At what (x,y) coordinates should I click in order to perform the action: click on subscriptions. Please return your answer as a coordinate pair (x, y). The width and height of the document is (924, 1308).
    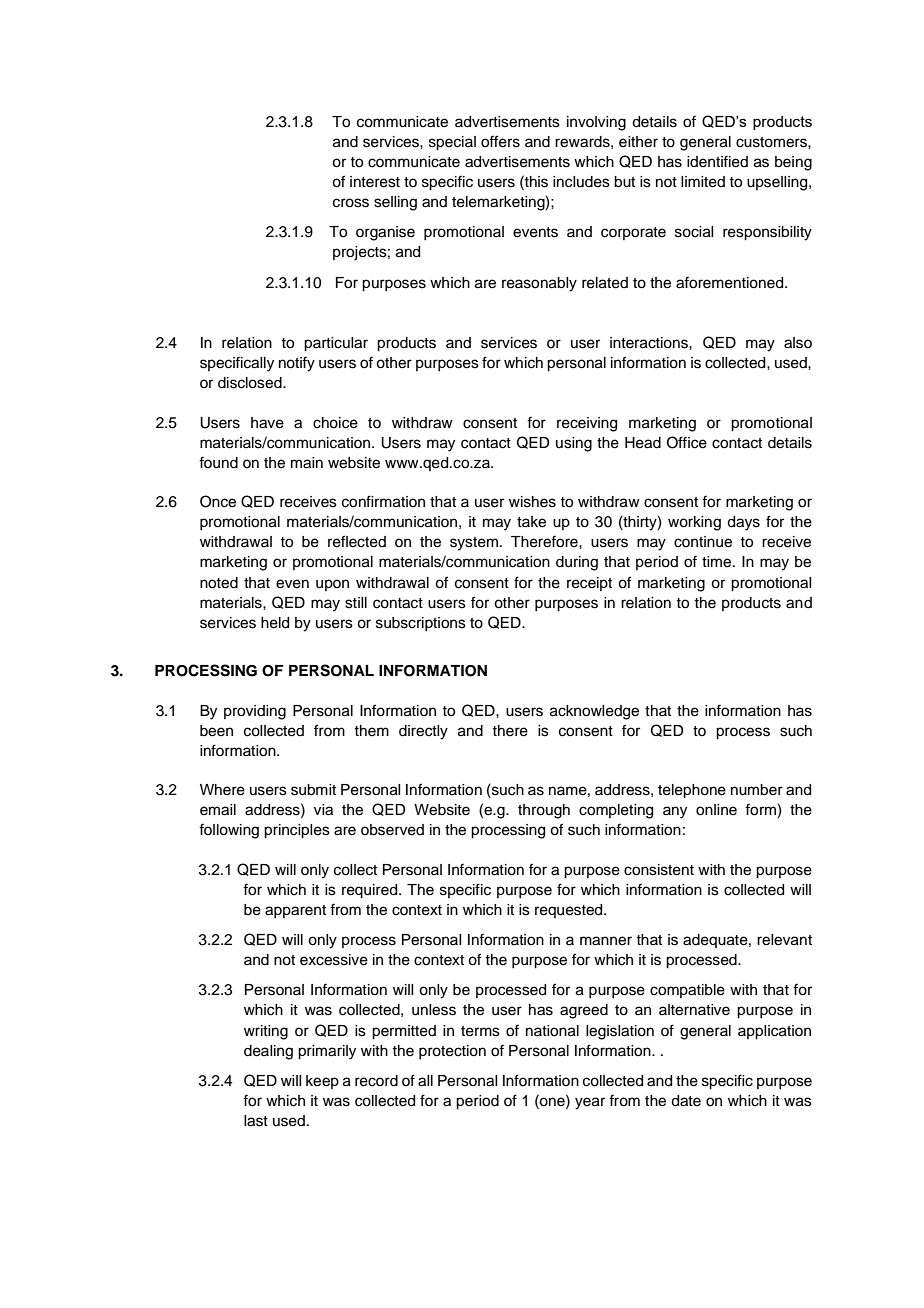
    Looking at the image, I should click on (421, 624).
